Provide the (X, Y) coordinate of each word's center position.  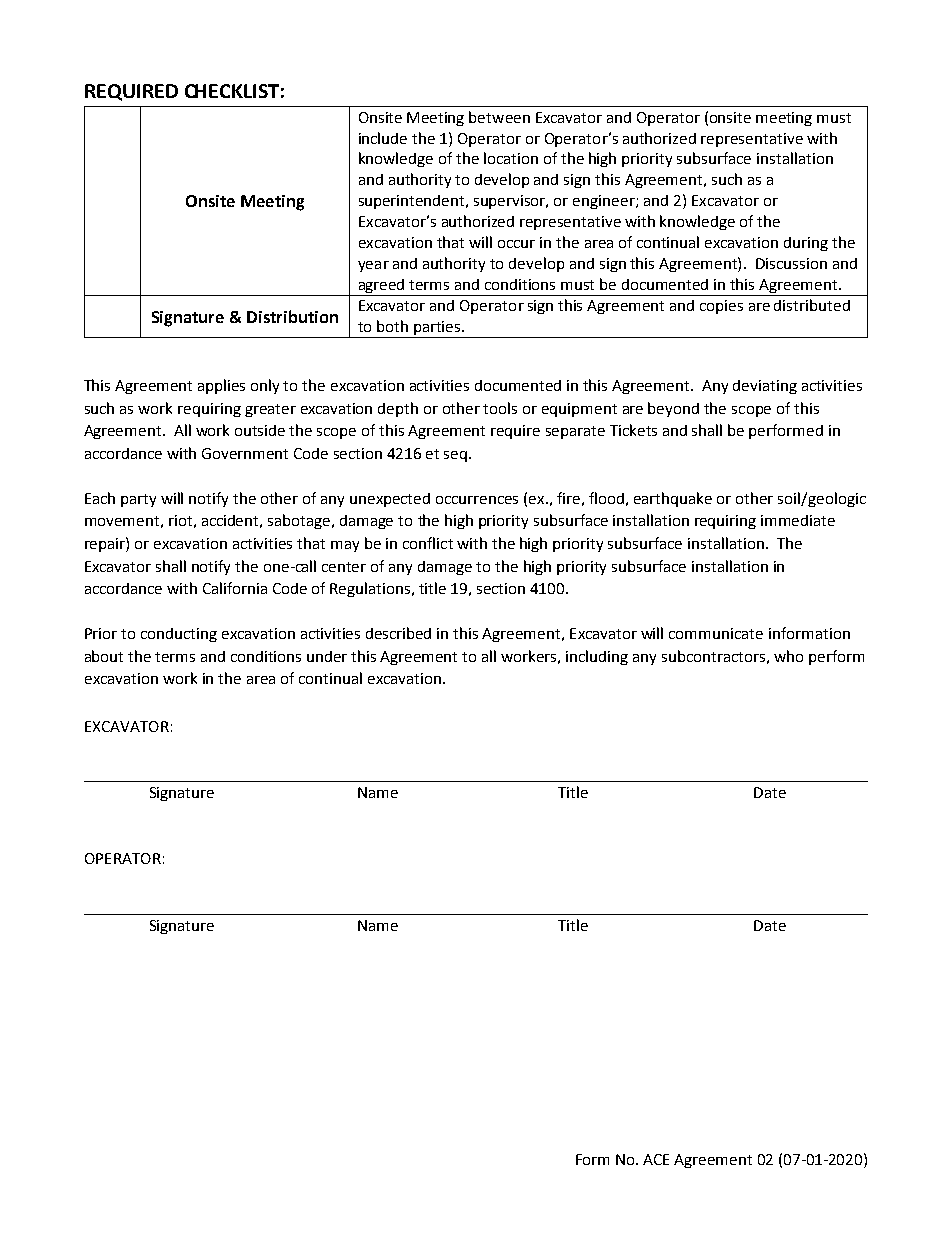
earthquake (673, 499)
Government (245, 453)
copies (721, 307)
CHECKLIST (232, 91)
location (511, 158)
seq (457, 456)
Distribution (292, 316)
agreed (381, 286)
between (499, 117)
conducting (179, 635)
